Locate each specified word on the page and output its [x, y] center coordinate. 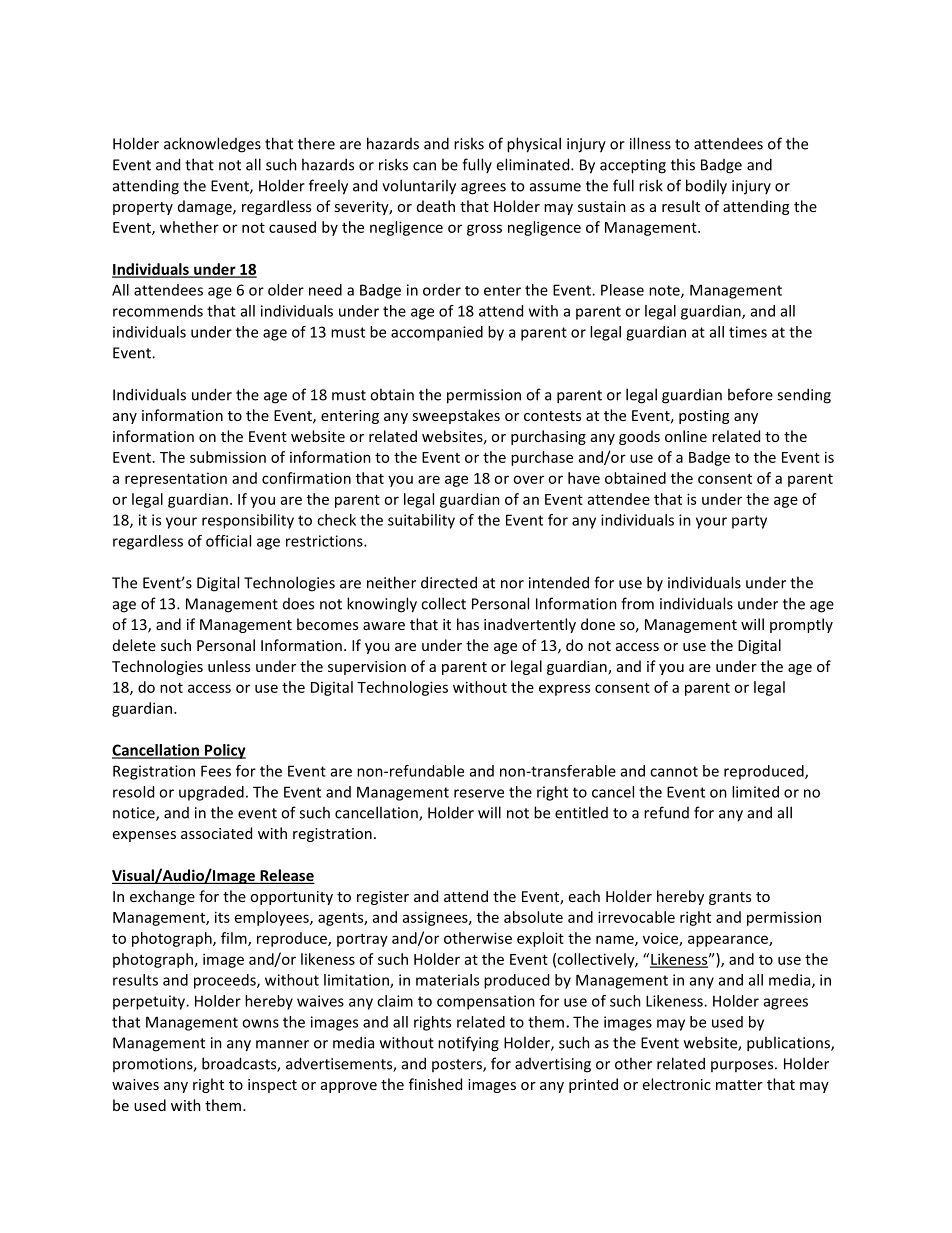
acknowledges [212, 145]
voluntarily [419, 187]
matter [739, 1085]
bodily [706, 187]
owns [260, 1023]
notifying [468, 1044]
